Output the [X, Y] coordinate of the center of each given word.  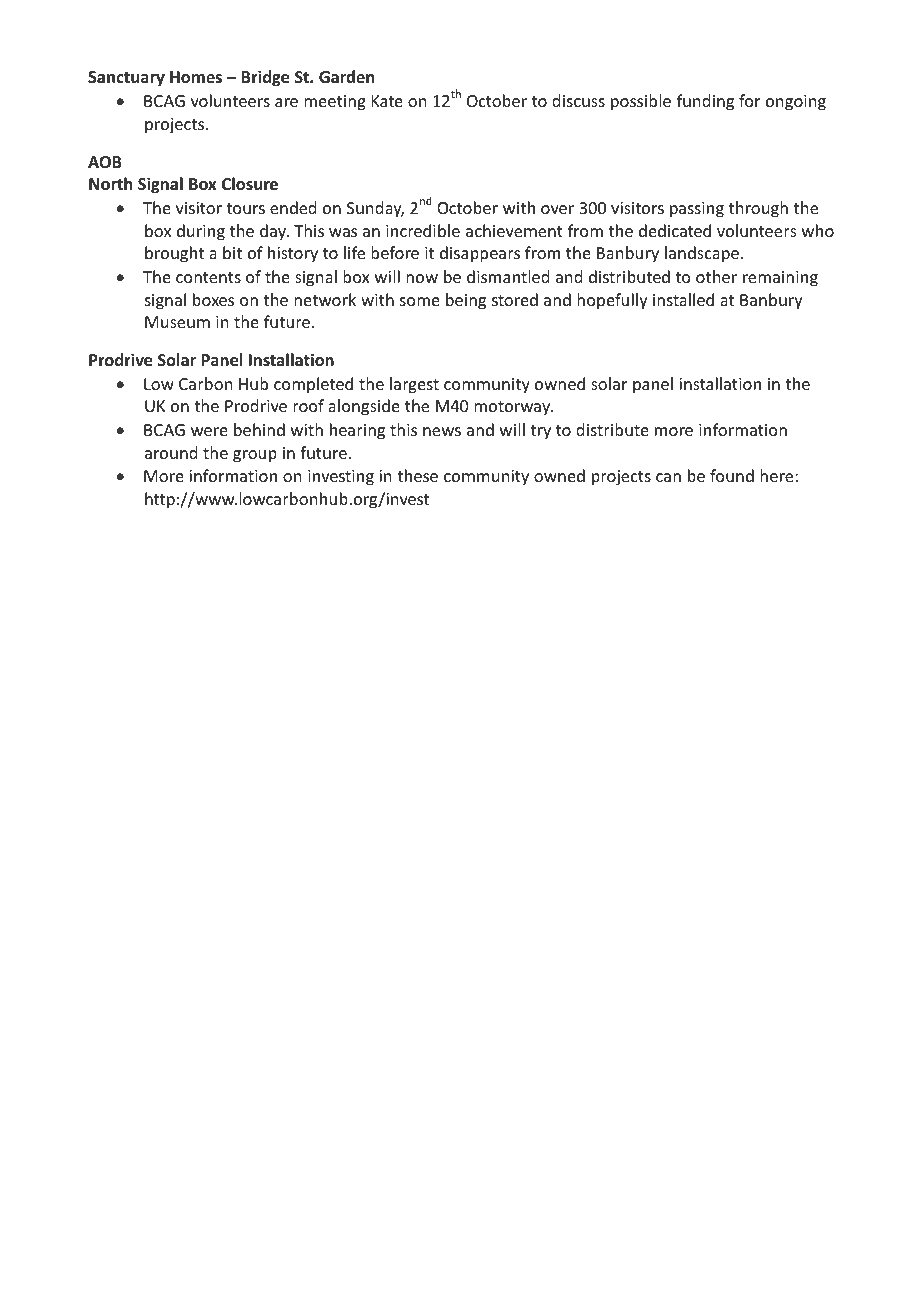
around [171, 452]
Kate [387, 101]
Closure [250, 184]
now [422, 278]
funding [705, 102]
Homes [196, 77]
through [758, 209]
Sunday [375, 209]
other [716, 276]
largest [414, 385]
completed [313, 385]
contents [208, 277]
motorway [513, 408]
